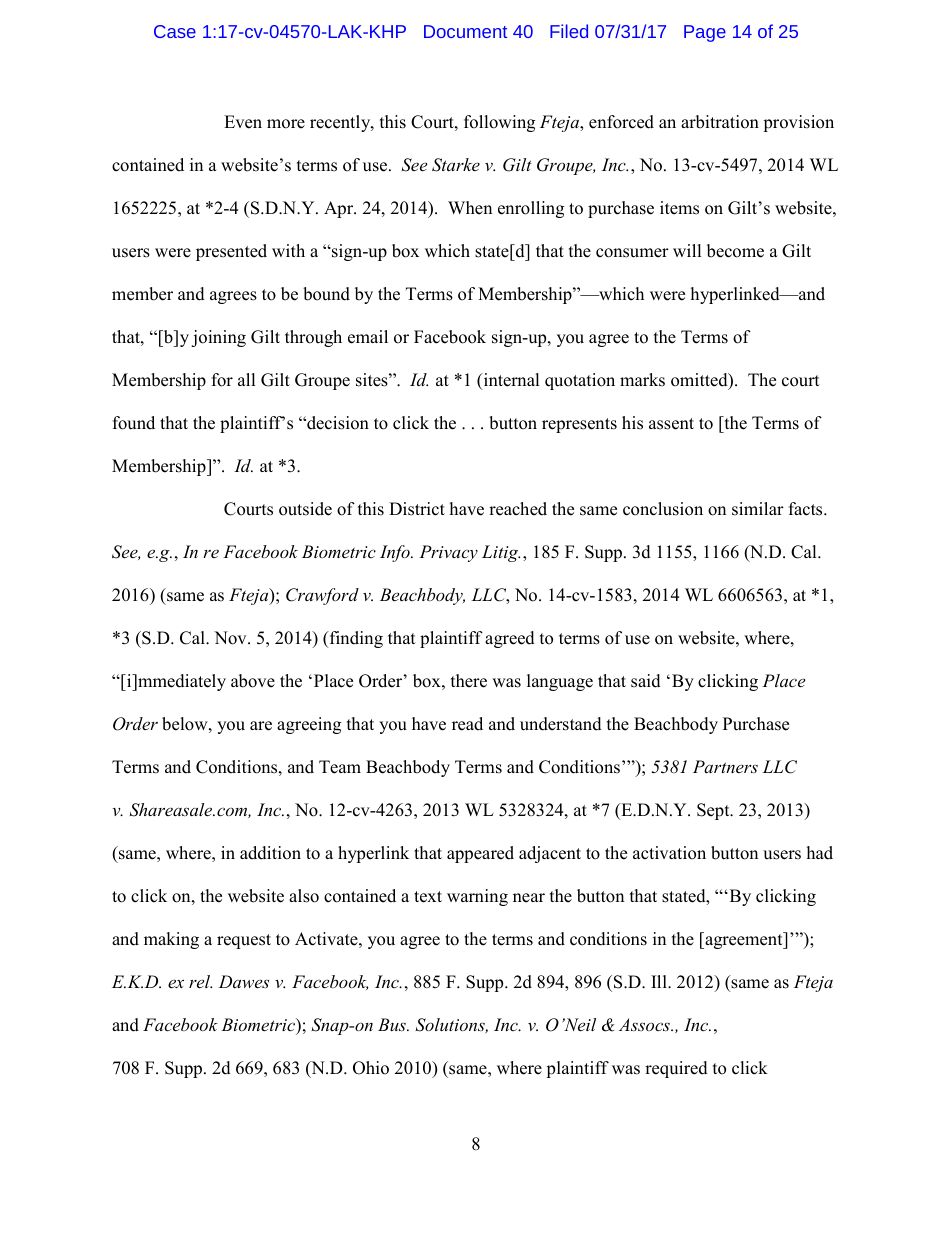  What do you see at coordinates (175, 31) in the screenshot?
I see `Case` at bounding box center [175, 31].
